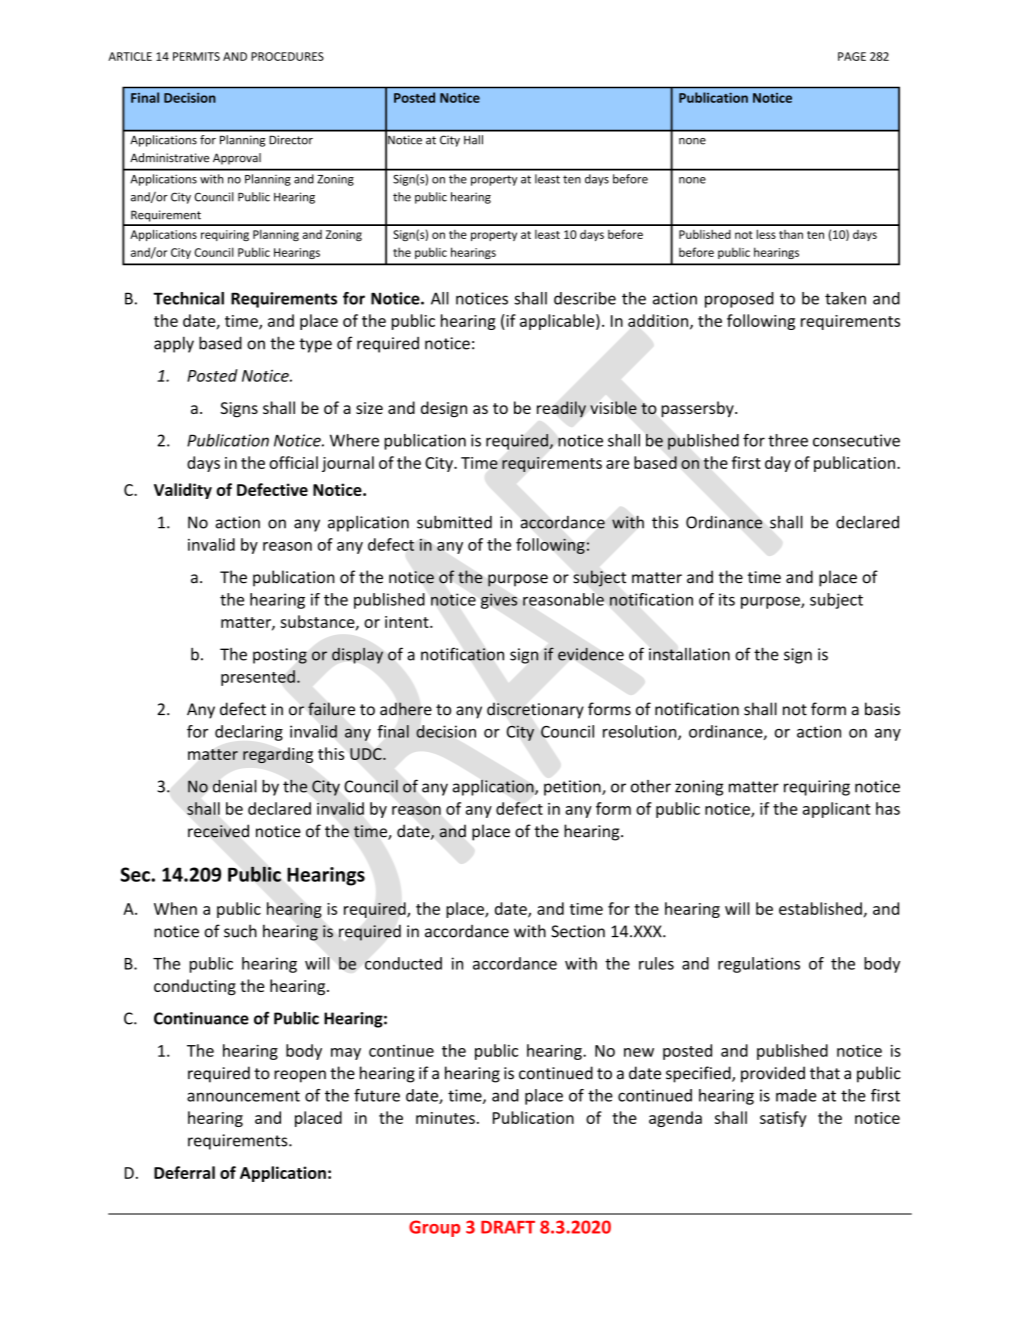 This page has height=1321, width=1021. What do you see at coordinates (287, 56) in the page?
I see `PROCEDURES` at bounding box center [287, 56].
